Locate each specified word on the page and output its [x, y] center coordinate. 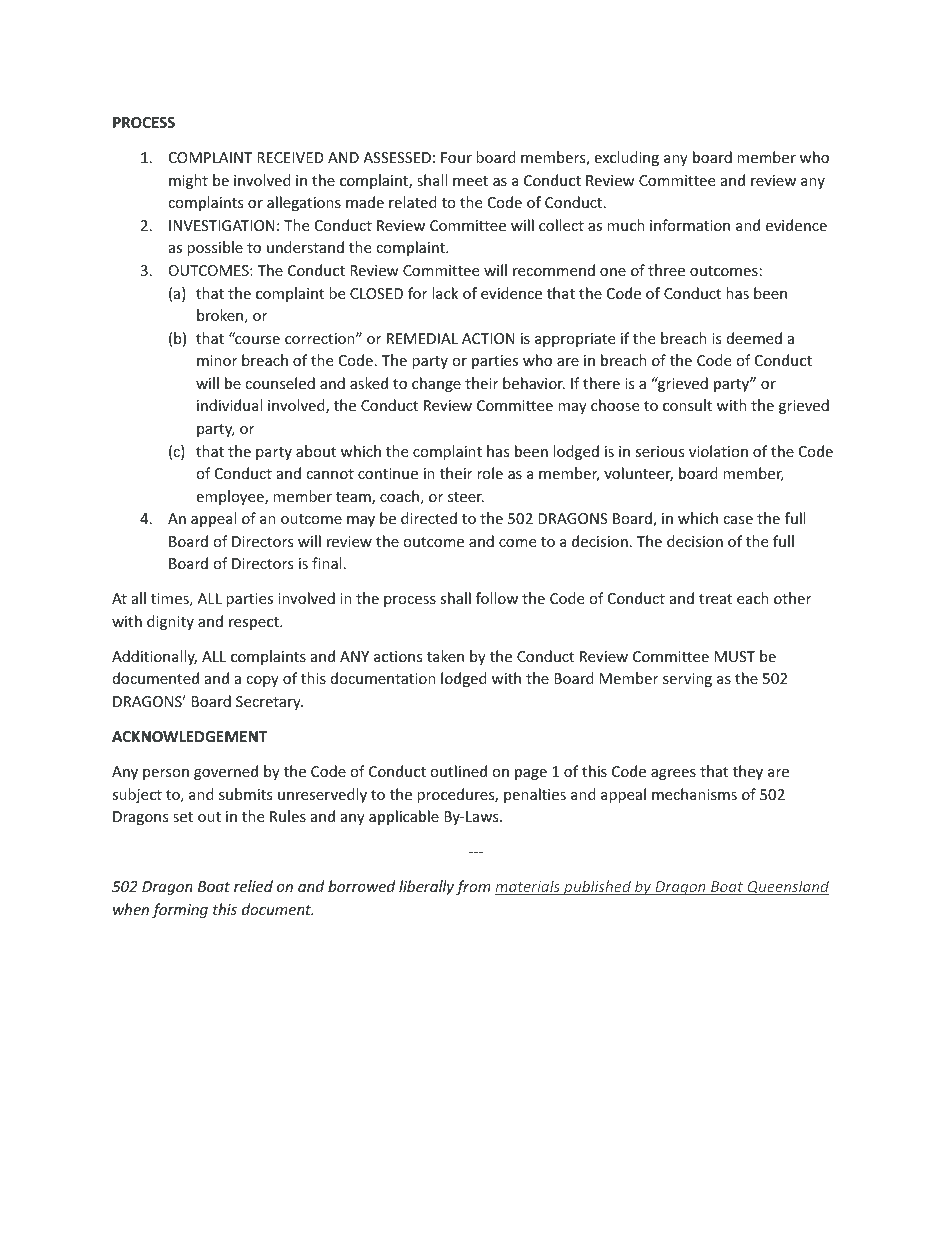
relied [253, 886]
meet [470, 181]
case [738, 520]
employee [231, 497]
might [188, 181]
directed [429, 518]
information [690, 225]
